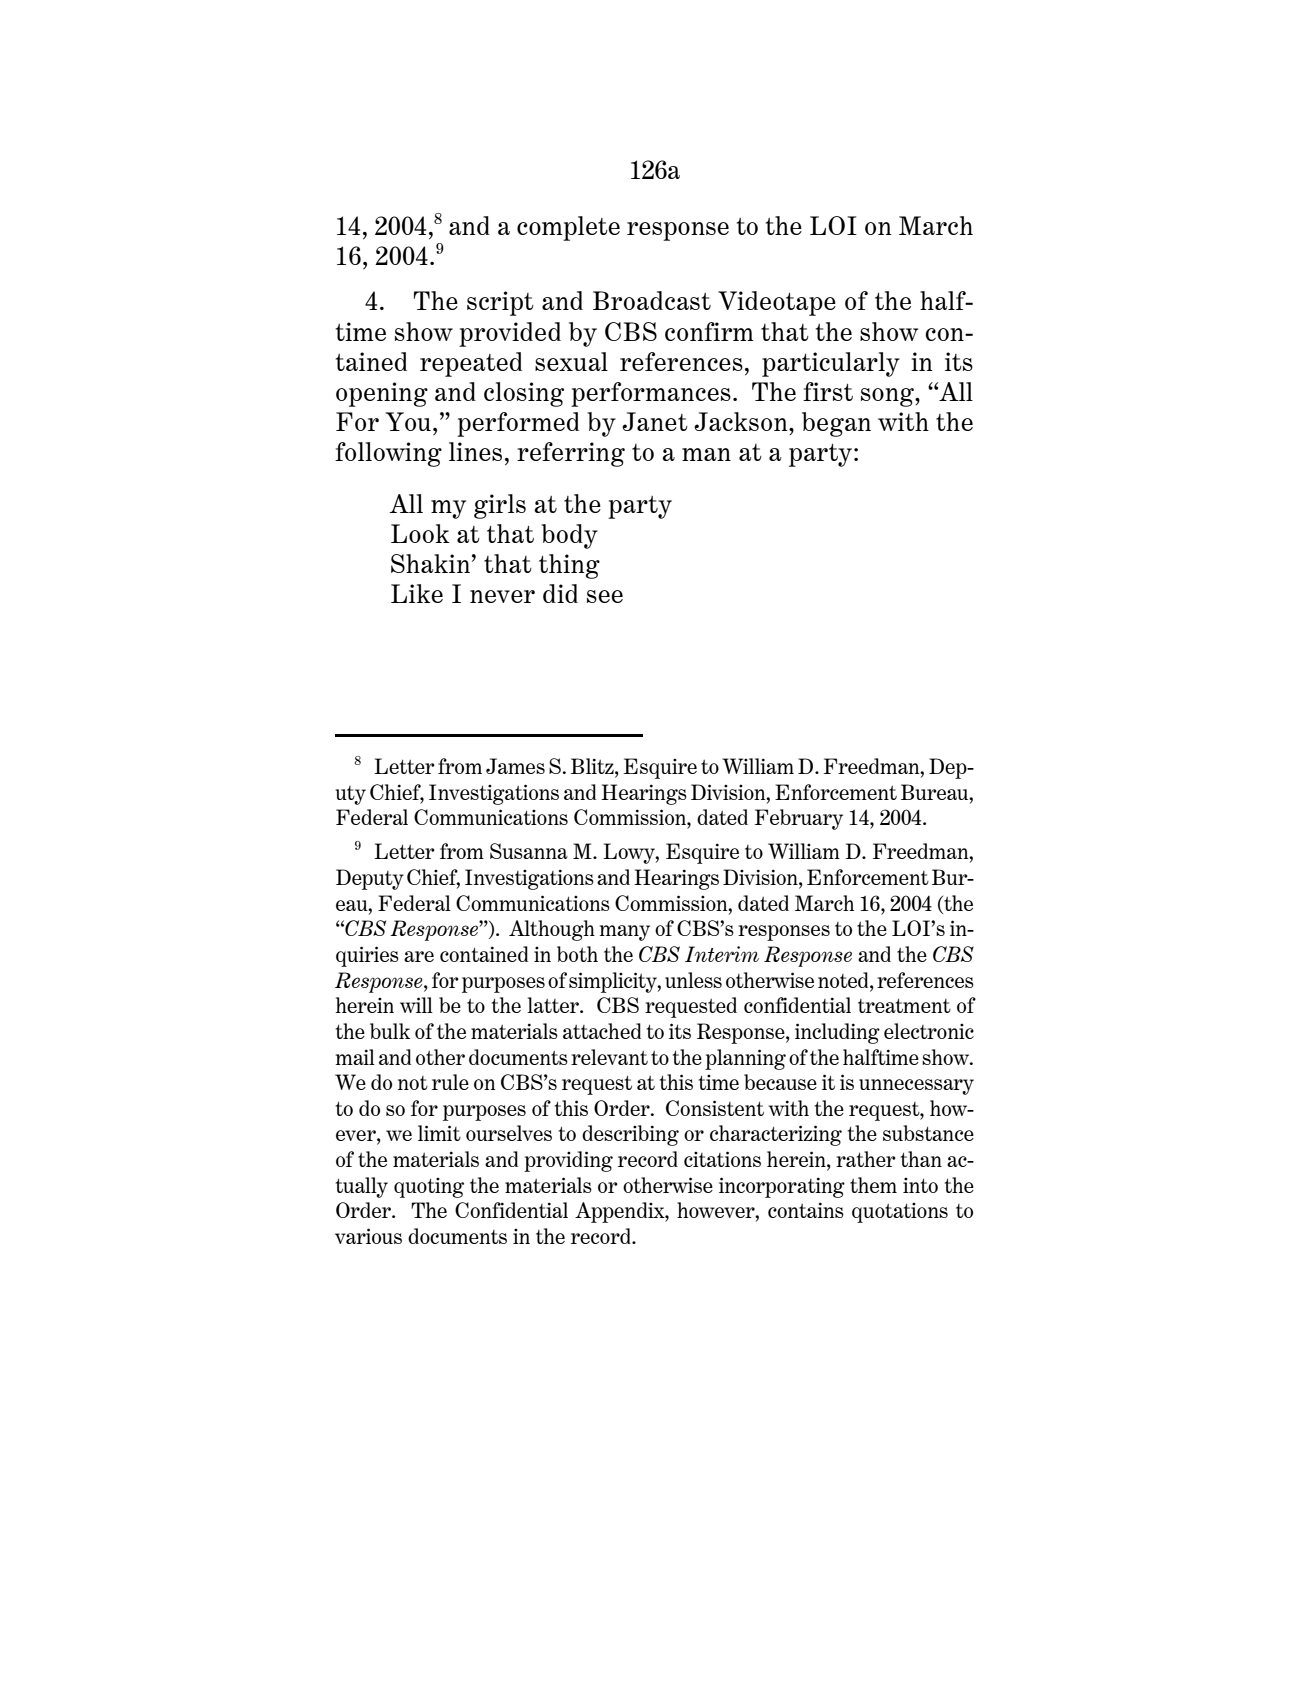 The height and width of the screenshot is (1693, 1308). What do you see at coordinates (370, 879) in the screenshot?
I see `Deputy` at bounding box center [370, 879].
